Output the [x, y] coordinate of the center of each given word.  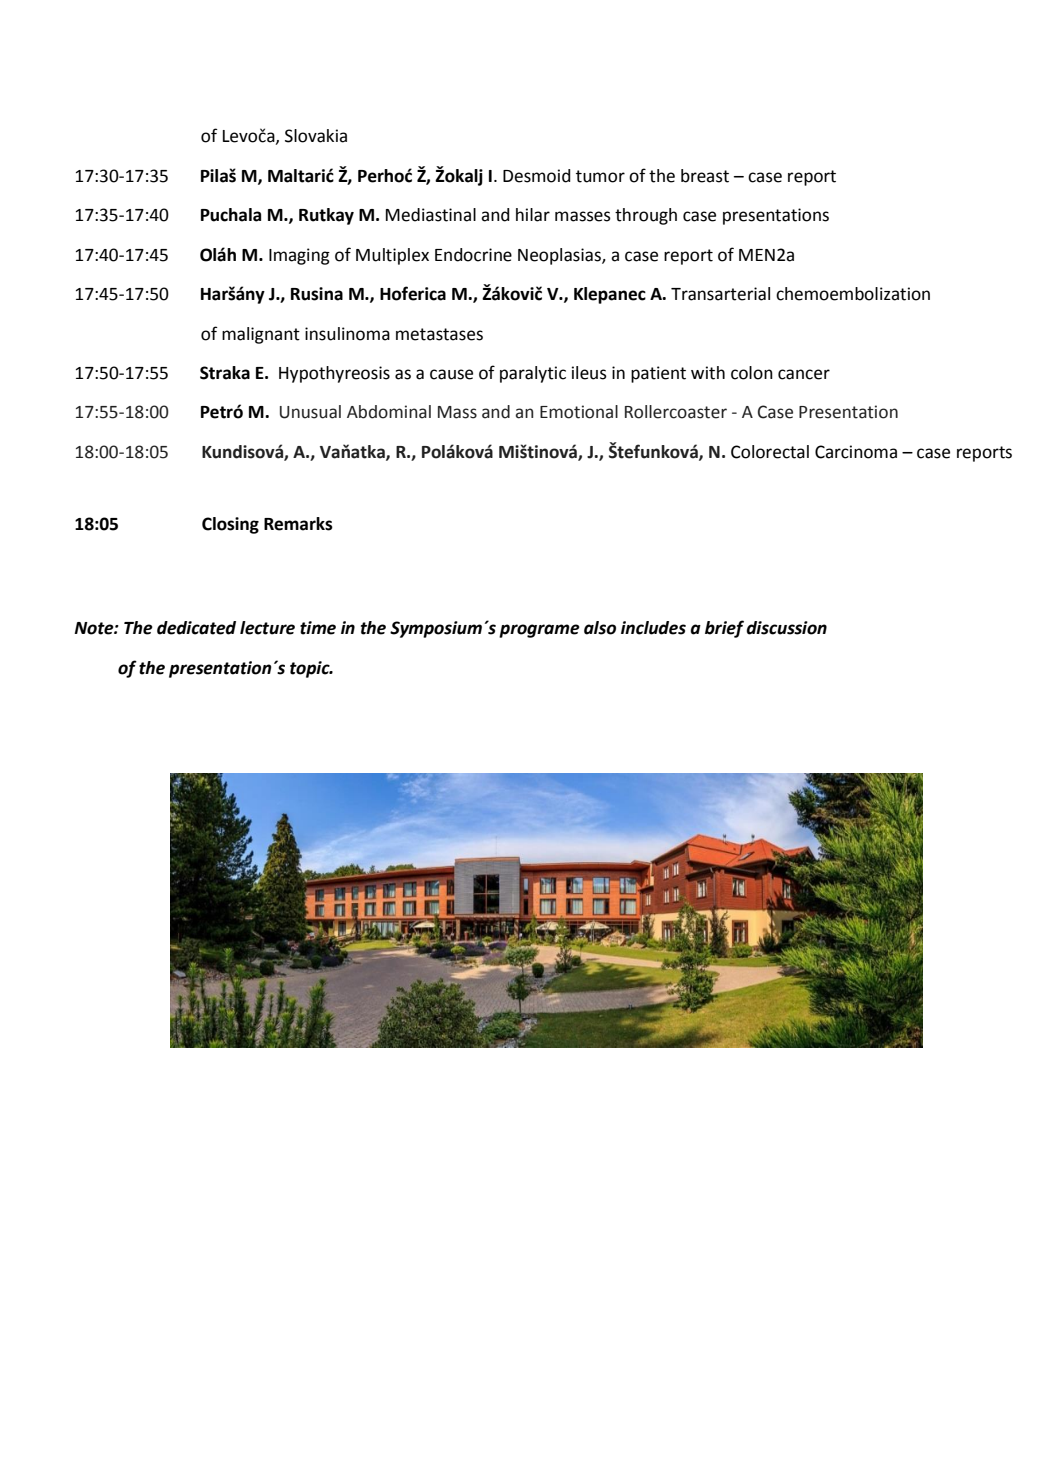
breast [705, 176]
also [600, 628]
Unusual [310, 412]
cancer [804, 374]
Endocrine [473, 255]
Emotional [579, 412]
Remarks [298, 524]
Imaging [299, 256]
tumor [600, 176]
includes [653, 628]
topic [311, 669]
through [646, 216]
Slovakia [316, 136]
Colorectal [770, 452]
